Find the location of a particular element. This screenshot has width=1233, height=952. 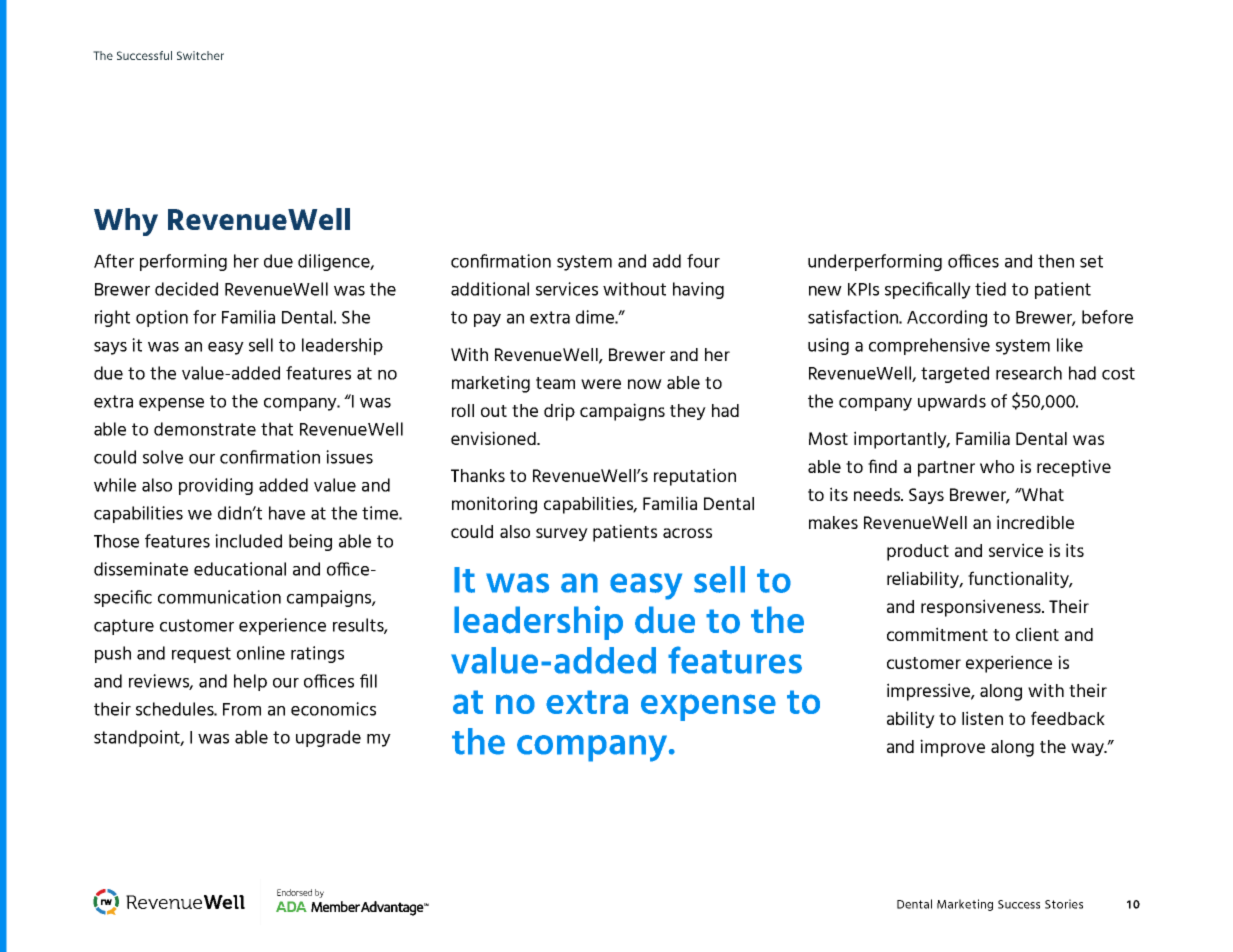

were is located at coordinates (601, 384).
